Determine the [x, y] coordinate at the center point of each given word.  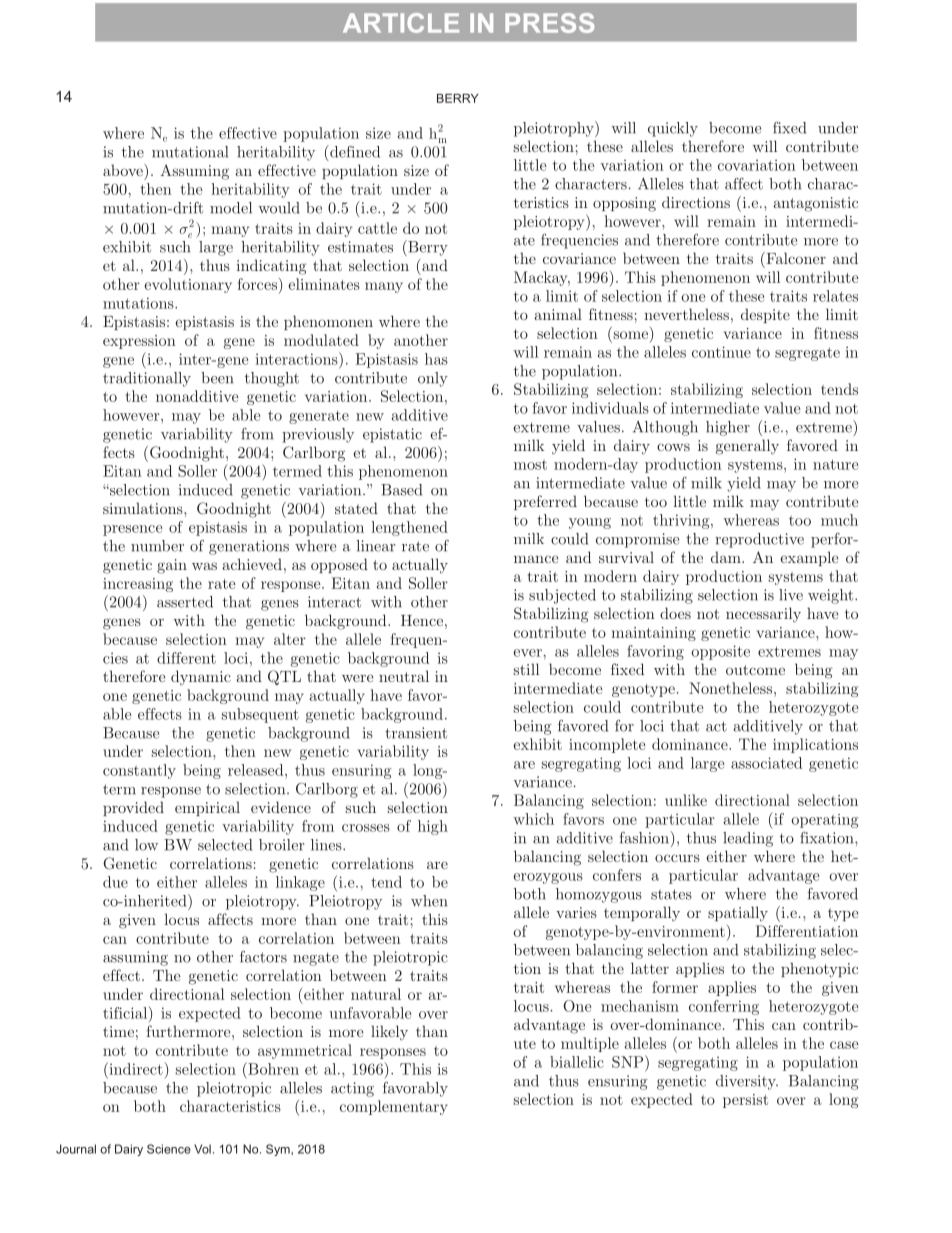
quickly [673, 129]
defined [354, 151]
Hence [422, 620]
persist [745, 1101]
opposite [721, 652]
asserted [185, 602]
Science [169, 1149]
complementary [394, 1107]
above [124, 170]
